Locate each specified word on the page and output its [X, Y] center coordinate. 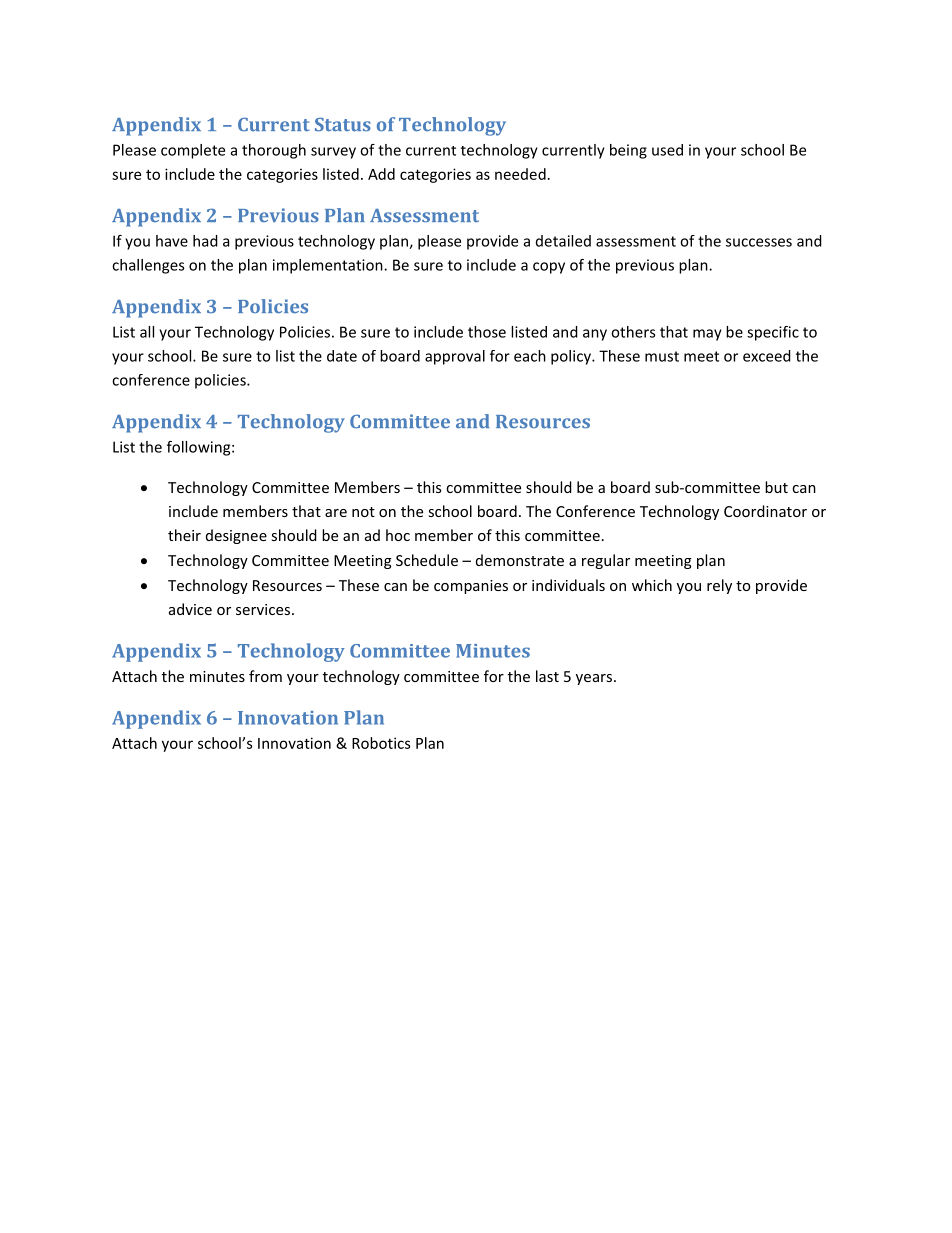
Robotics [381, 743]
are [336, 513]
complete [193, 151]
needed [520, 174]
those [487, 332]
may [707, 335]
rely [719, 586]
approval [455, 357]
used [667, 150]
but [776, 487]
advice [190, 609]
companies [471, 587]
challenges [148, 266]
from [265, 676]
